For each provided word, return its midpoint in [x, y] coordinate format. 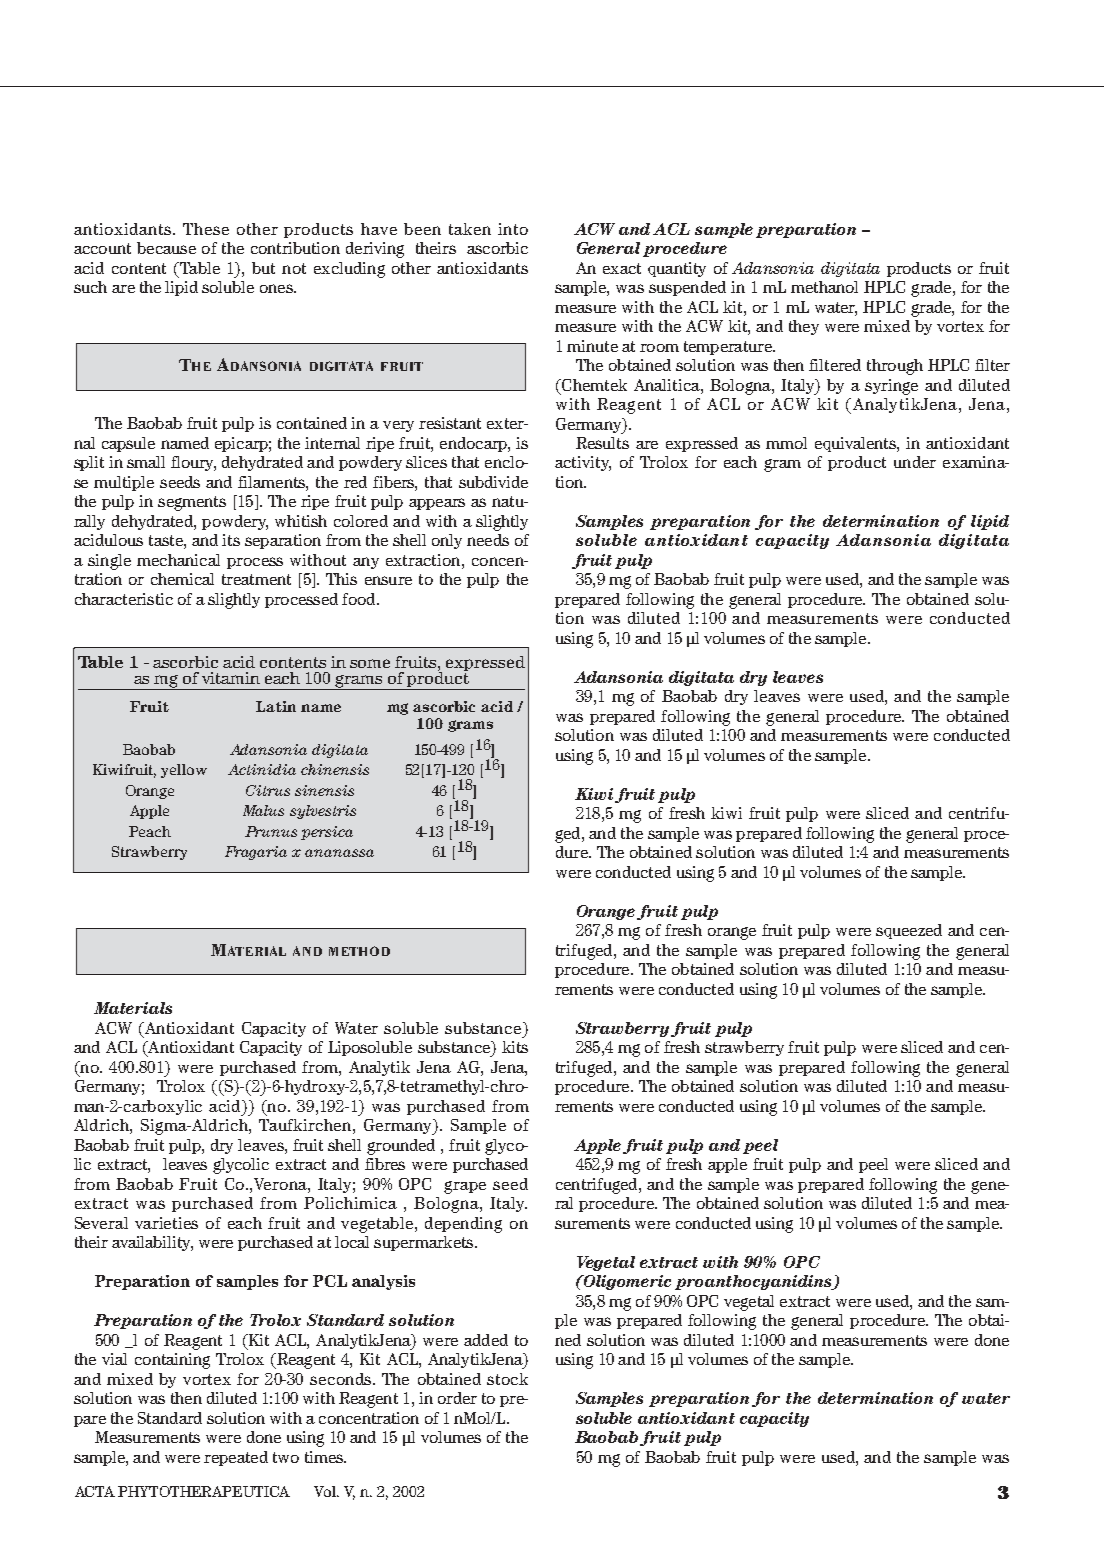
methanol [824, 287]
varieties [166, 1223]
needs [488, 540]
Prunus [271, 831]
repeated [236, 1458]
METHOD [359, 951]
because [166, 248]
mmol [786, 443]
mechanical [178, 560]
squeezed [909, 931]
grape [465, 1187]
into [513, 229]
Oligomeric [626, 1282]
